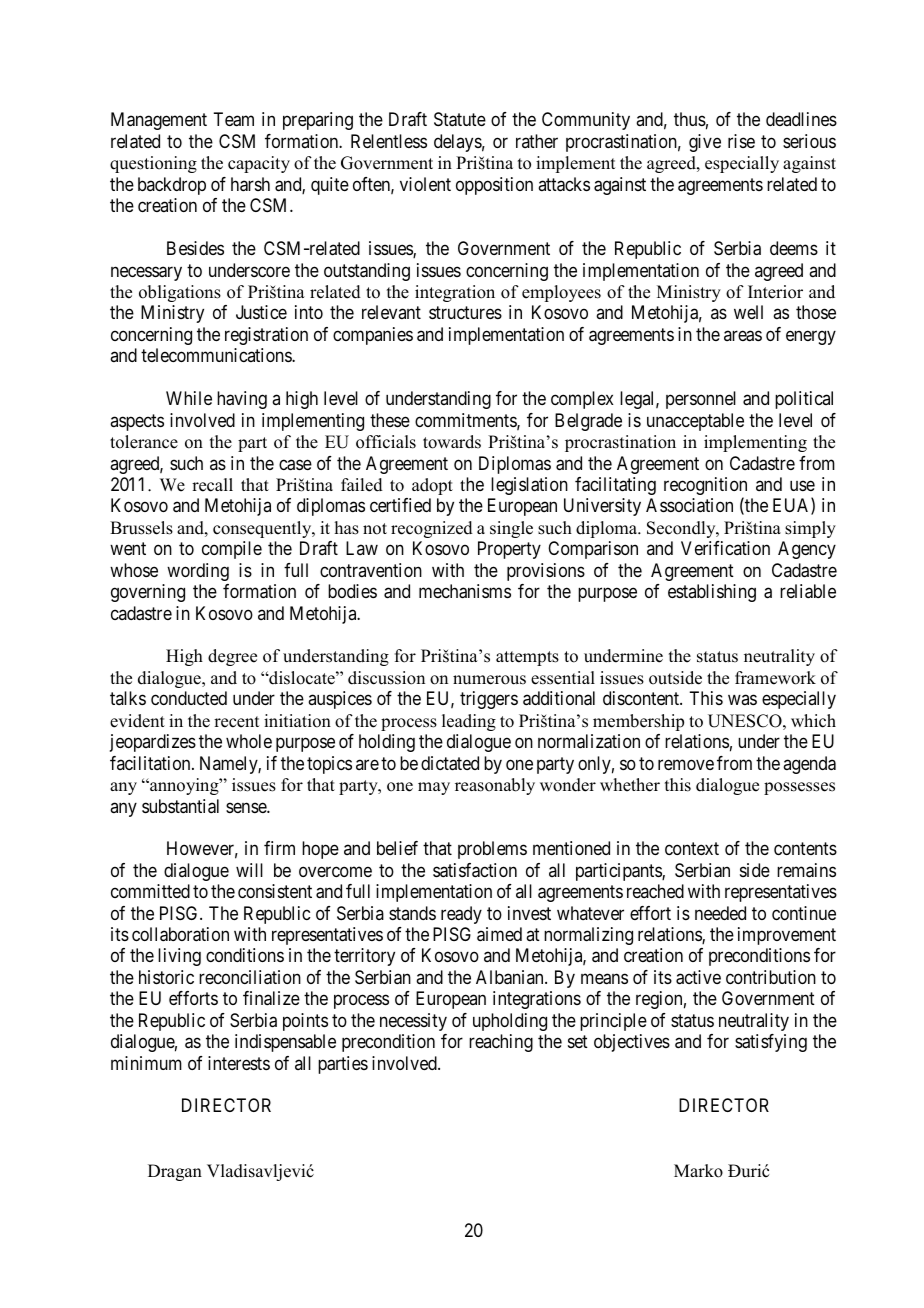 The width and height of the page is (924, 1308). What do you see at coordinates (705, 487) in the page?
I see `recognition` at bounding box center [705, 487].
